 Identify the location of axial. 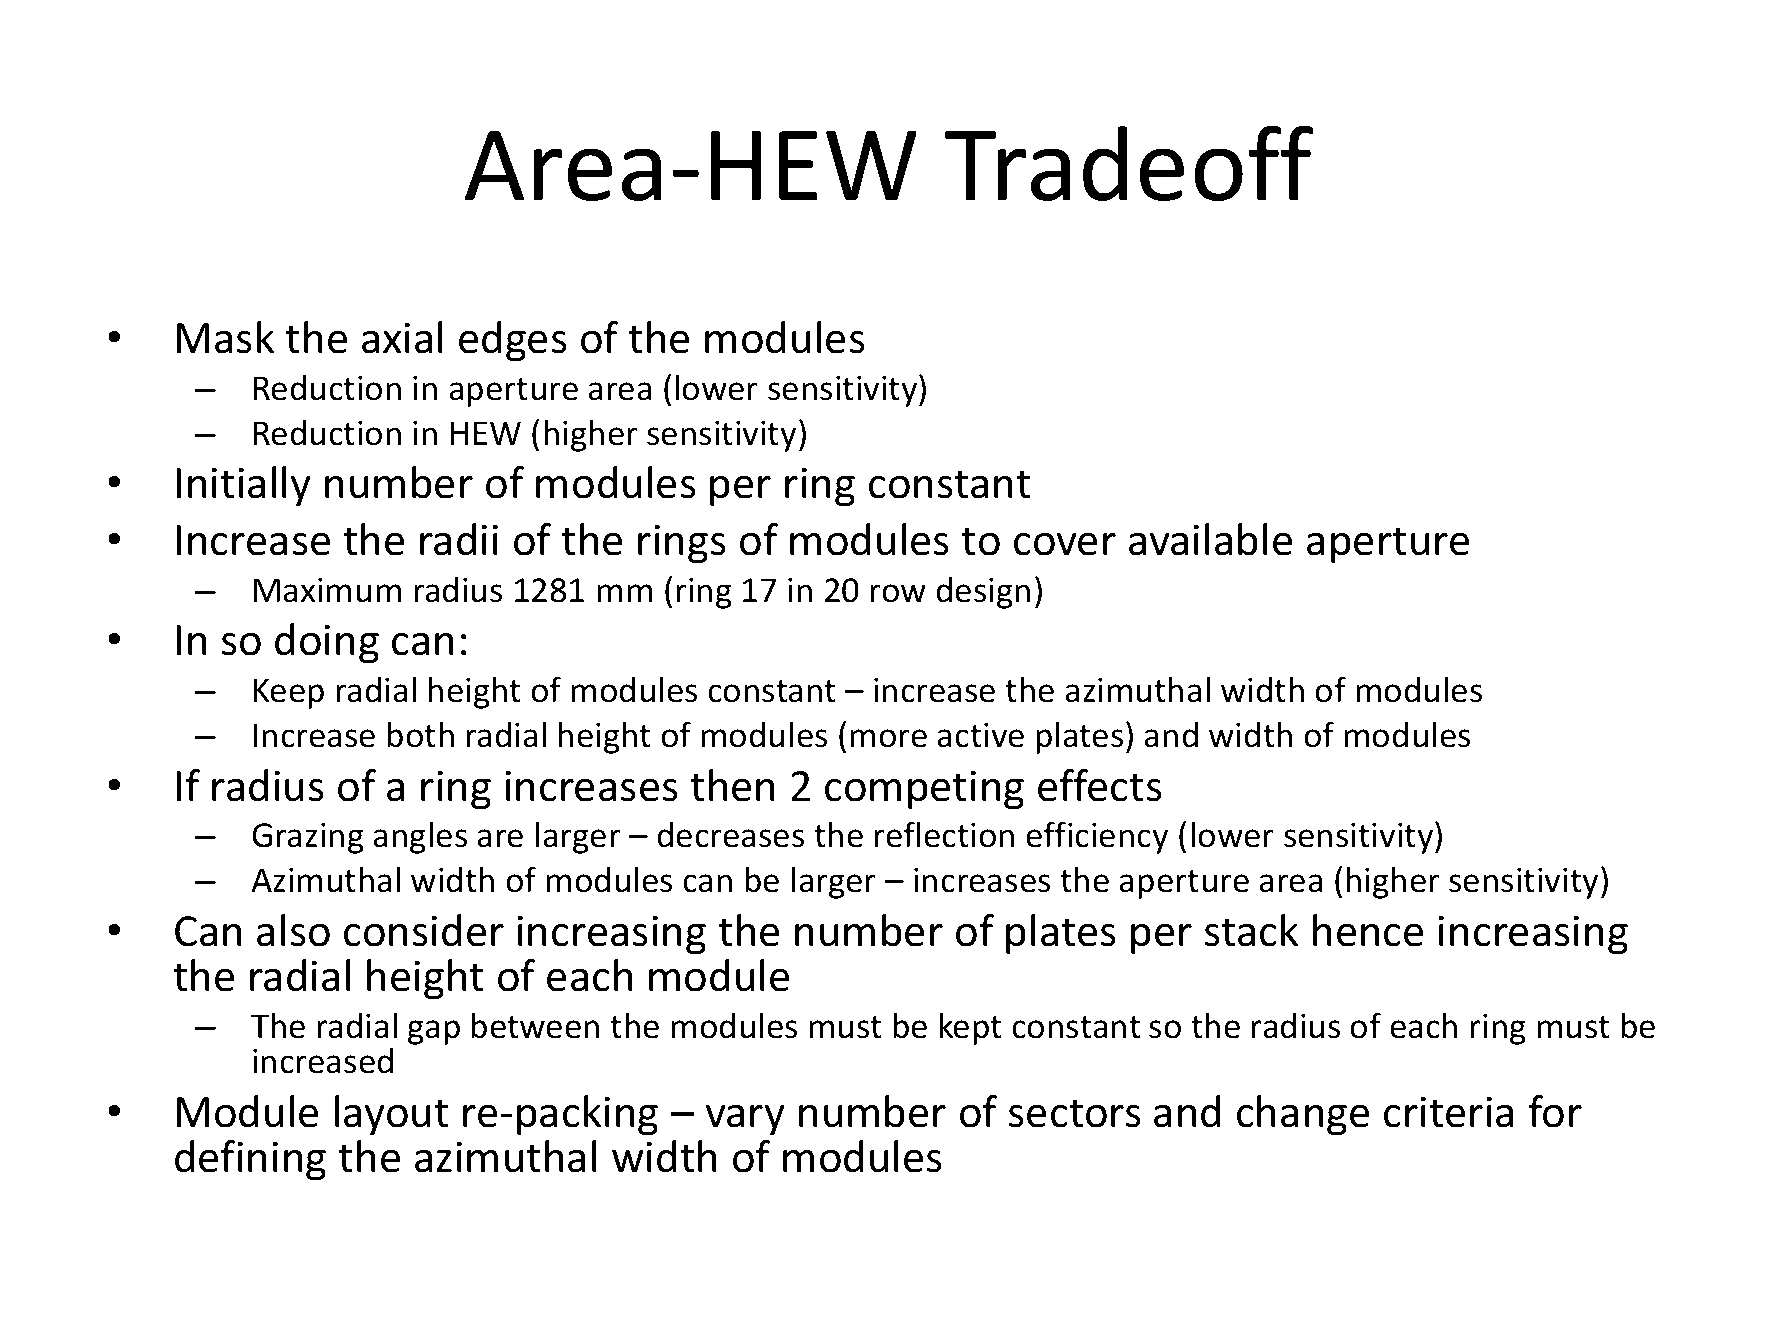
(402, 337).
